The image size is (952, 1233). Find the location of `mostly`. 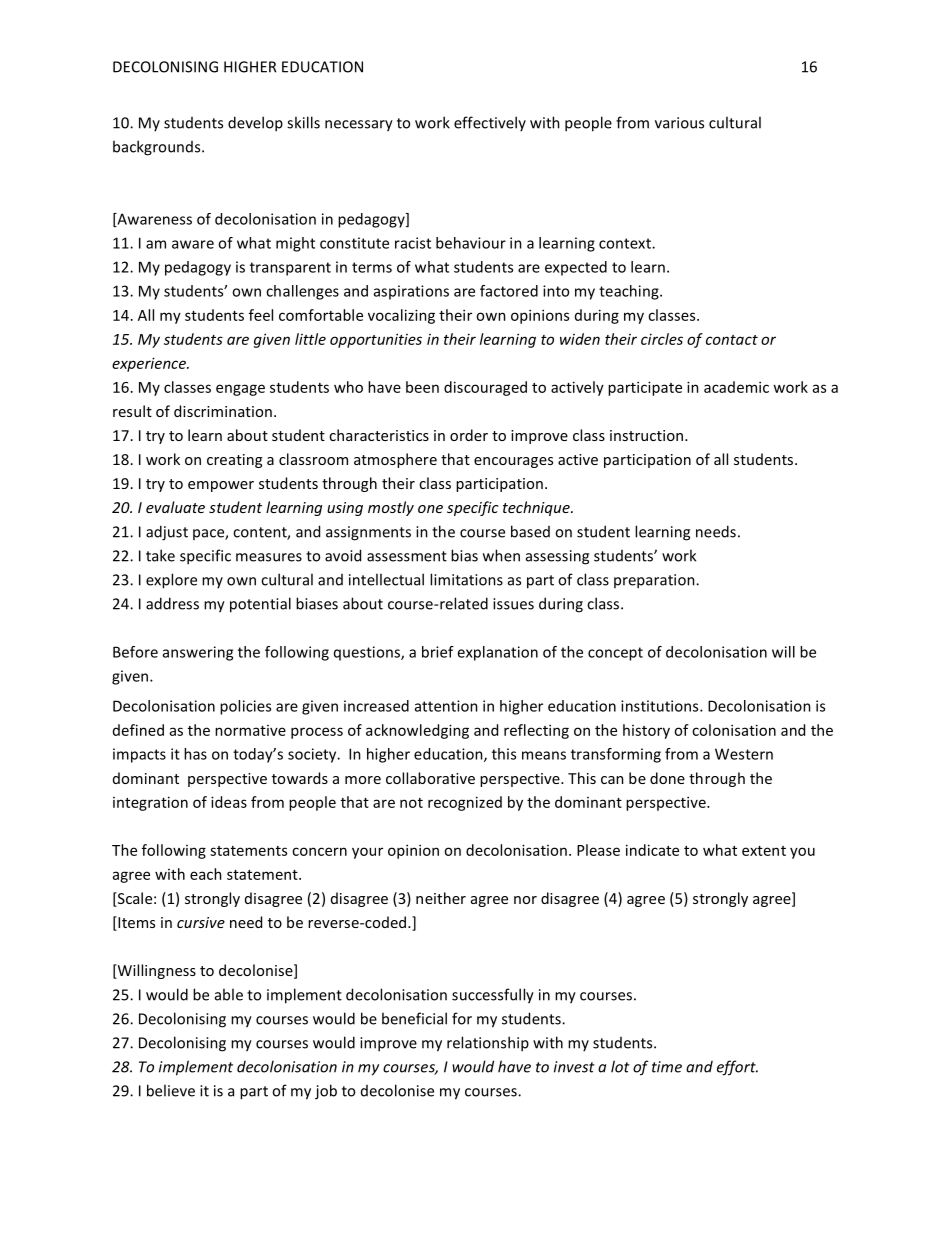

mostly is located at coordinates (391, 508).
